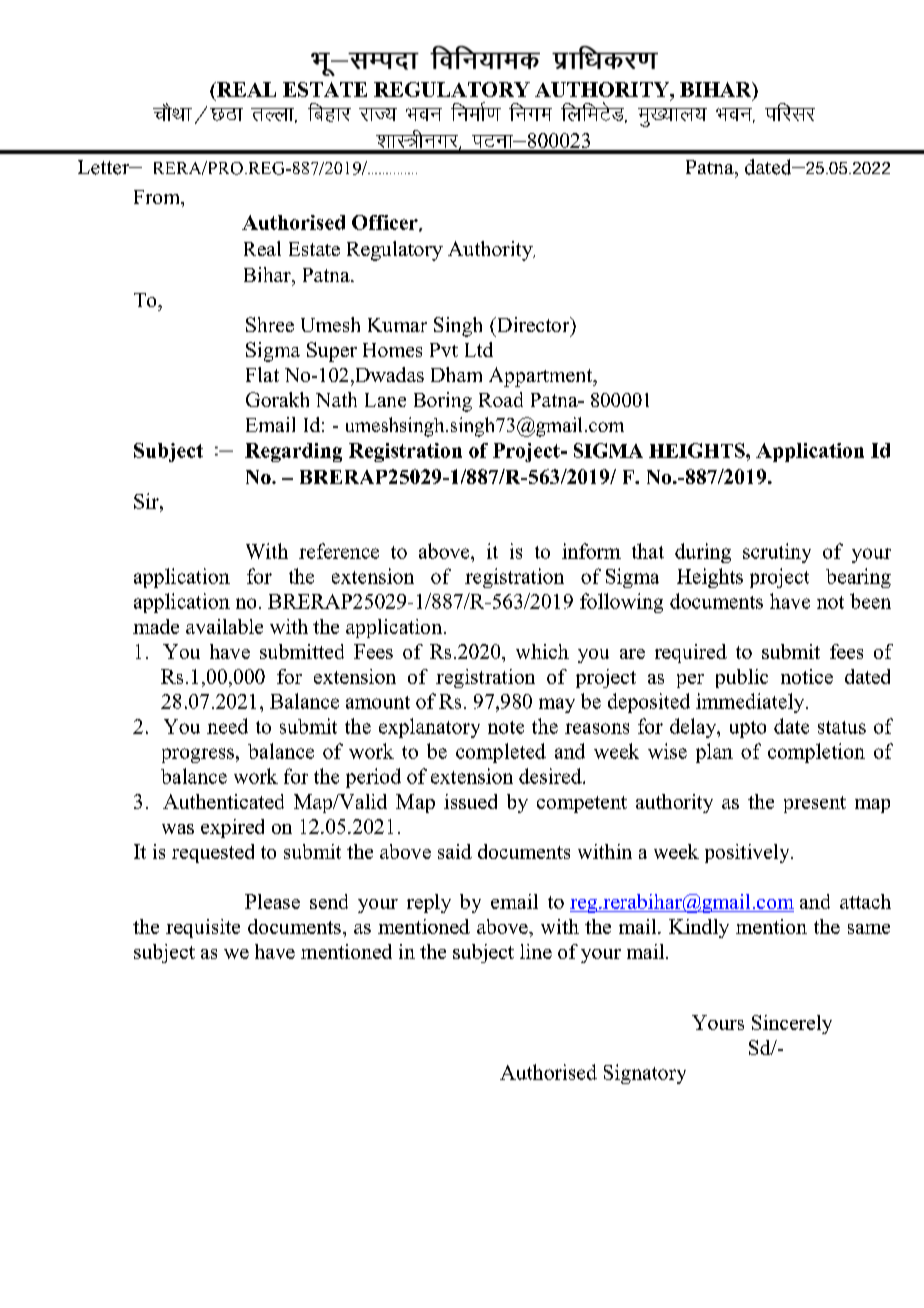 Image resolution: width=924 pixels, height=1308 pixels. Describe the element at coordinates (542, 651) in the document. I see `which` at that location.
